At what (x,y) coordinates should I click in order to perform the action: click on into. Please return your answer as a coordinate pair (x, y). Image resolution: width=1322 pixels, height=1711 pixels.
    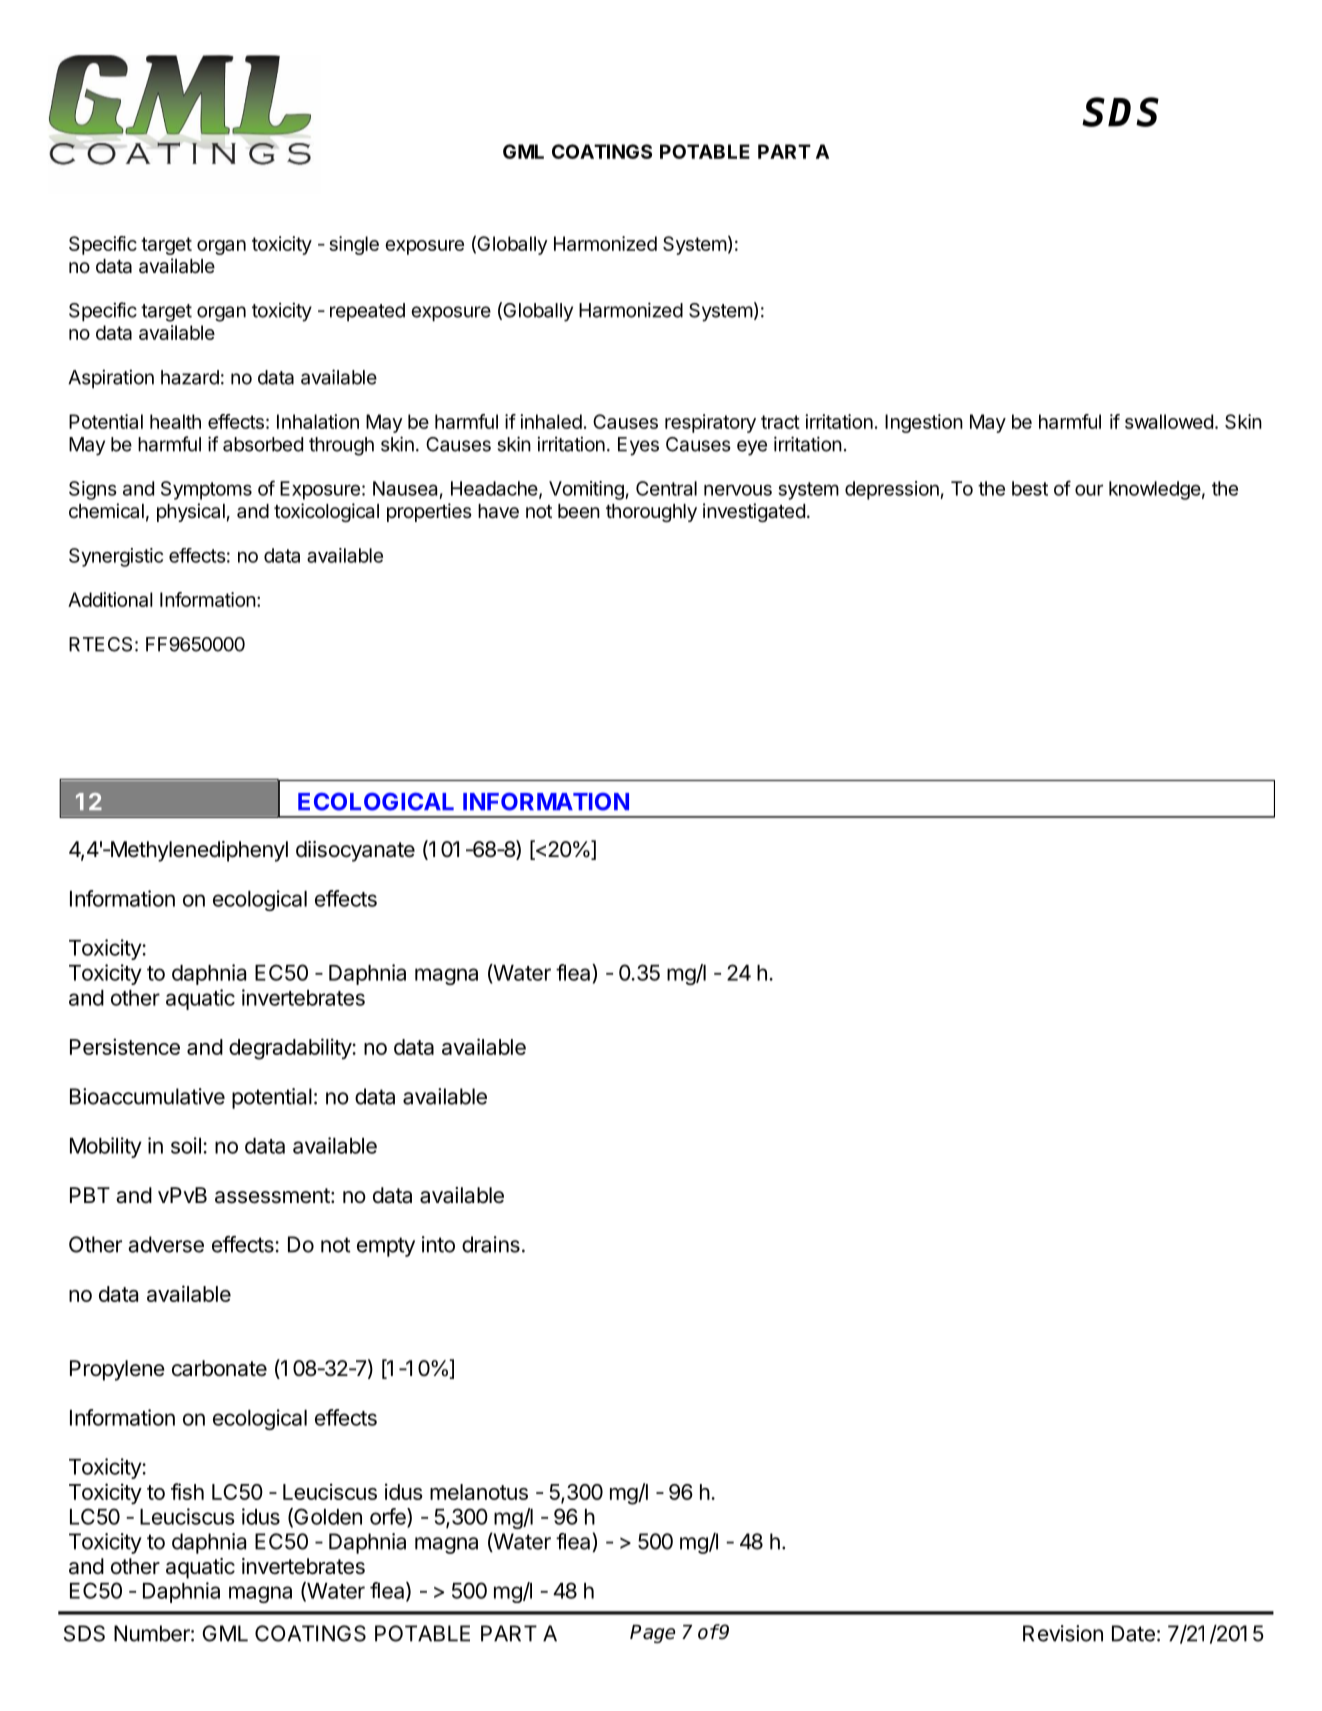
    Looking at the image, I should click on (438, 1244).
